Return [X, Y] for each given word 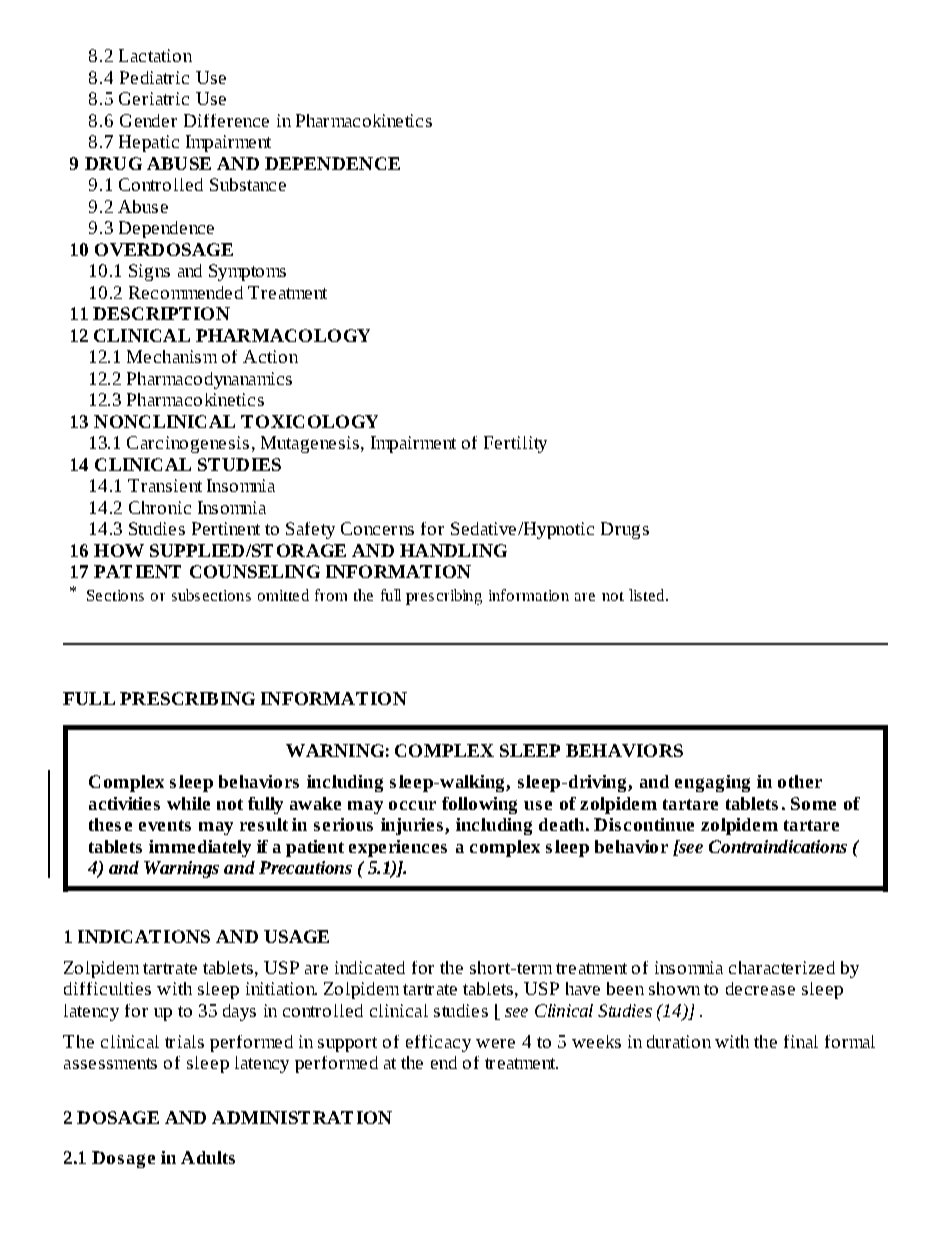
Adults [208, 1157]
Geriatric [154, 98]
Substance [248, 184]
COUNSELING [255, 571]
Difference [226, 120]
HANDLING [453, 550]
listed [648, 595]
